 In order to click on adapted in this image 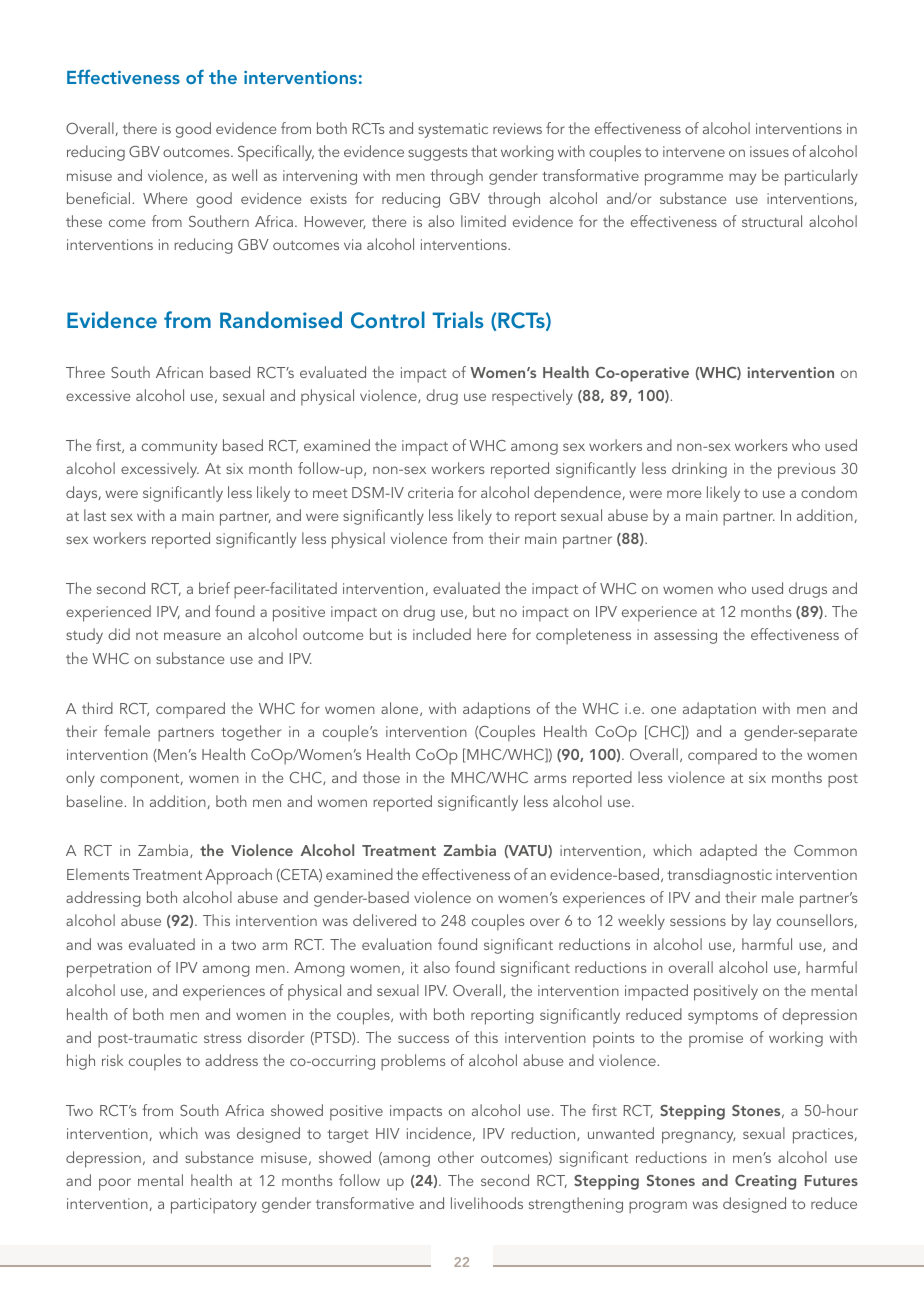, I will do `click(728, 852)`.
